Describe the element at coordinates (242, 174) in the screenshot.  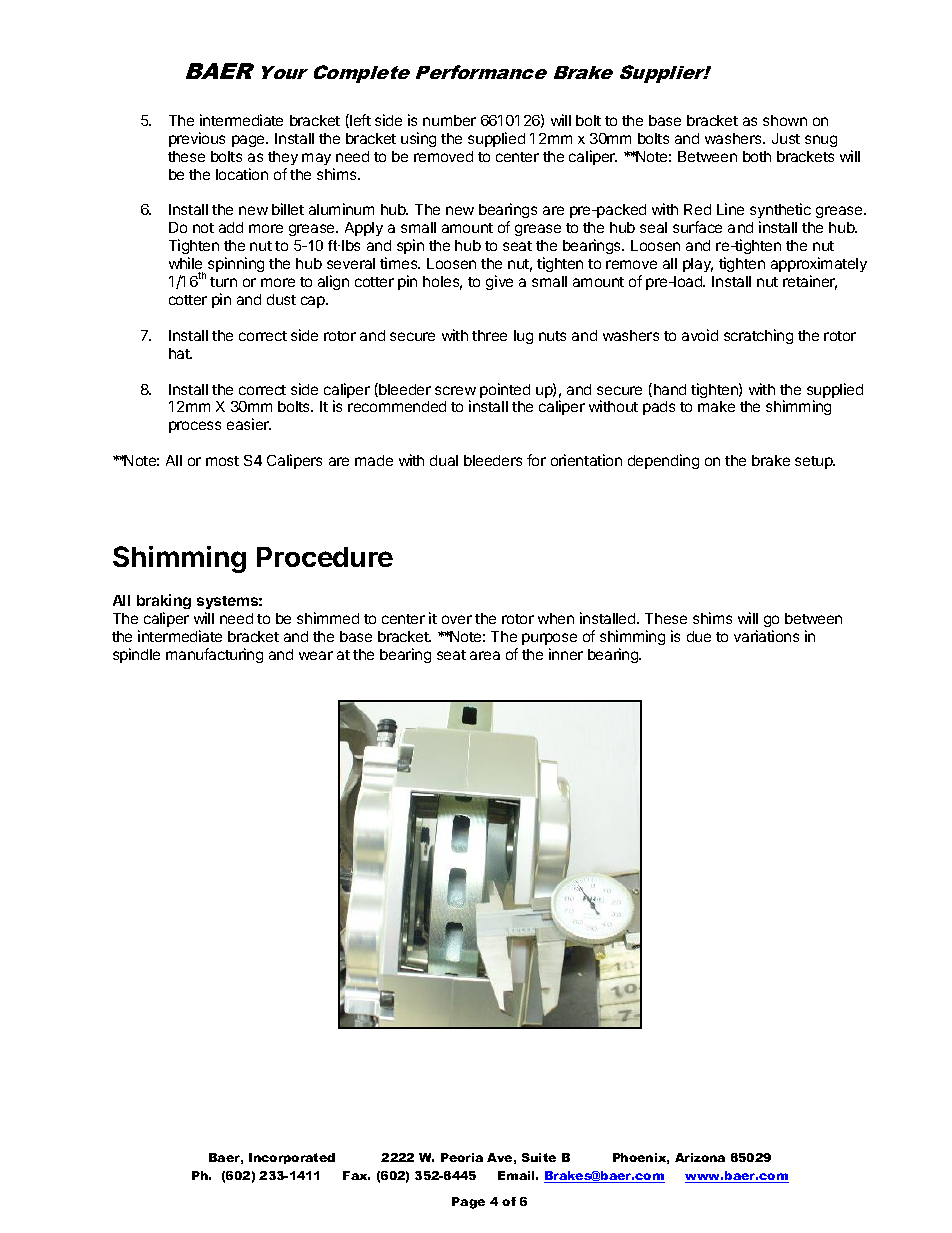
I see `location` at that location.
